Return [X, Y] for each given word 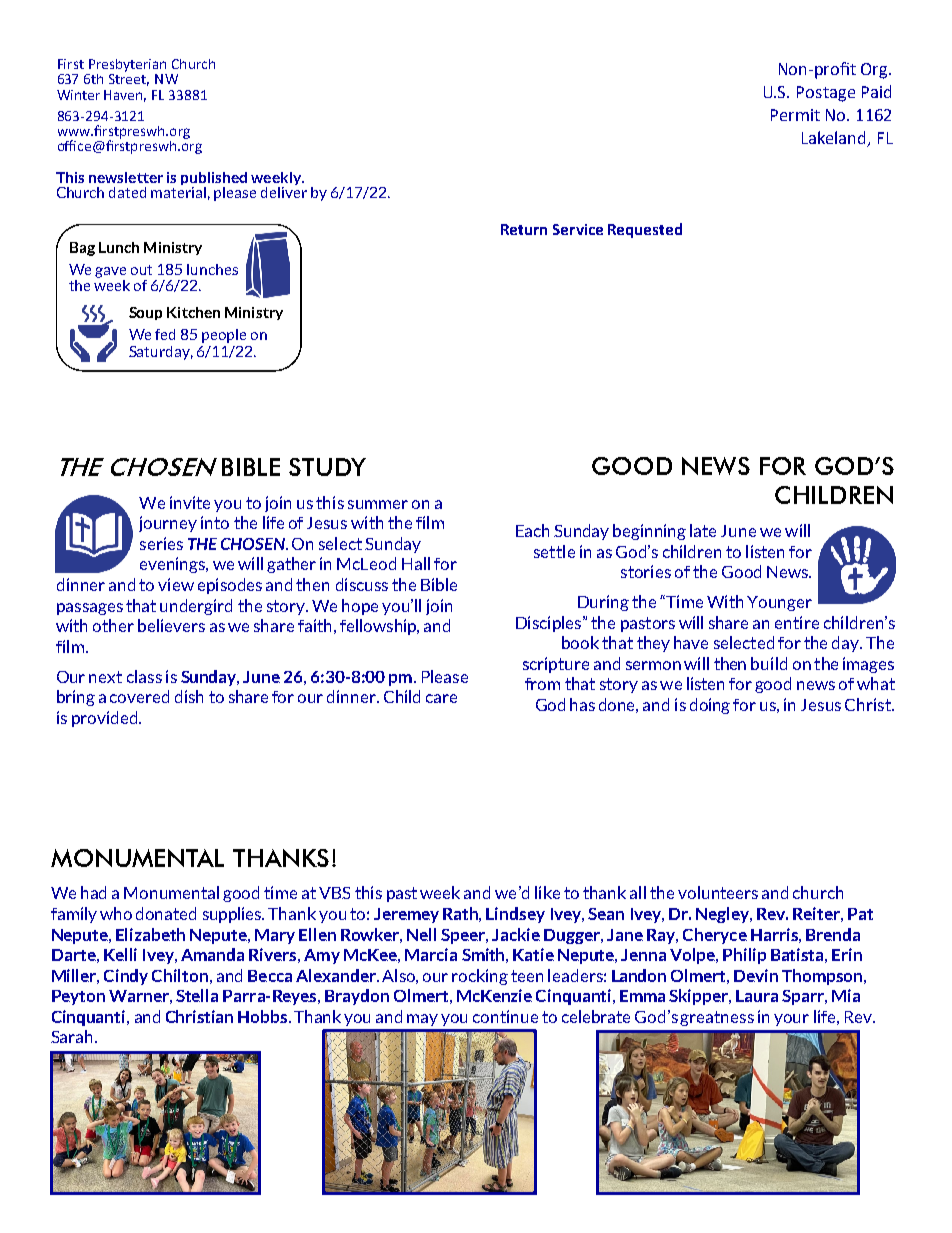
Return [524, 229]
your [791, 1020]
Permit [795, 115]
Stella [197, 995]
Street [129, 80]
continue [505, 1016]
